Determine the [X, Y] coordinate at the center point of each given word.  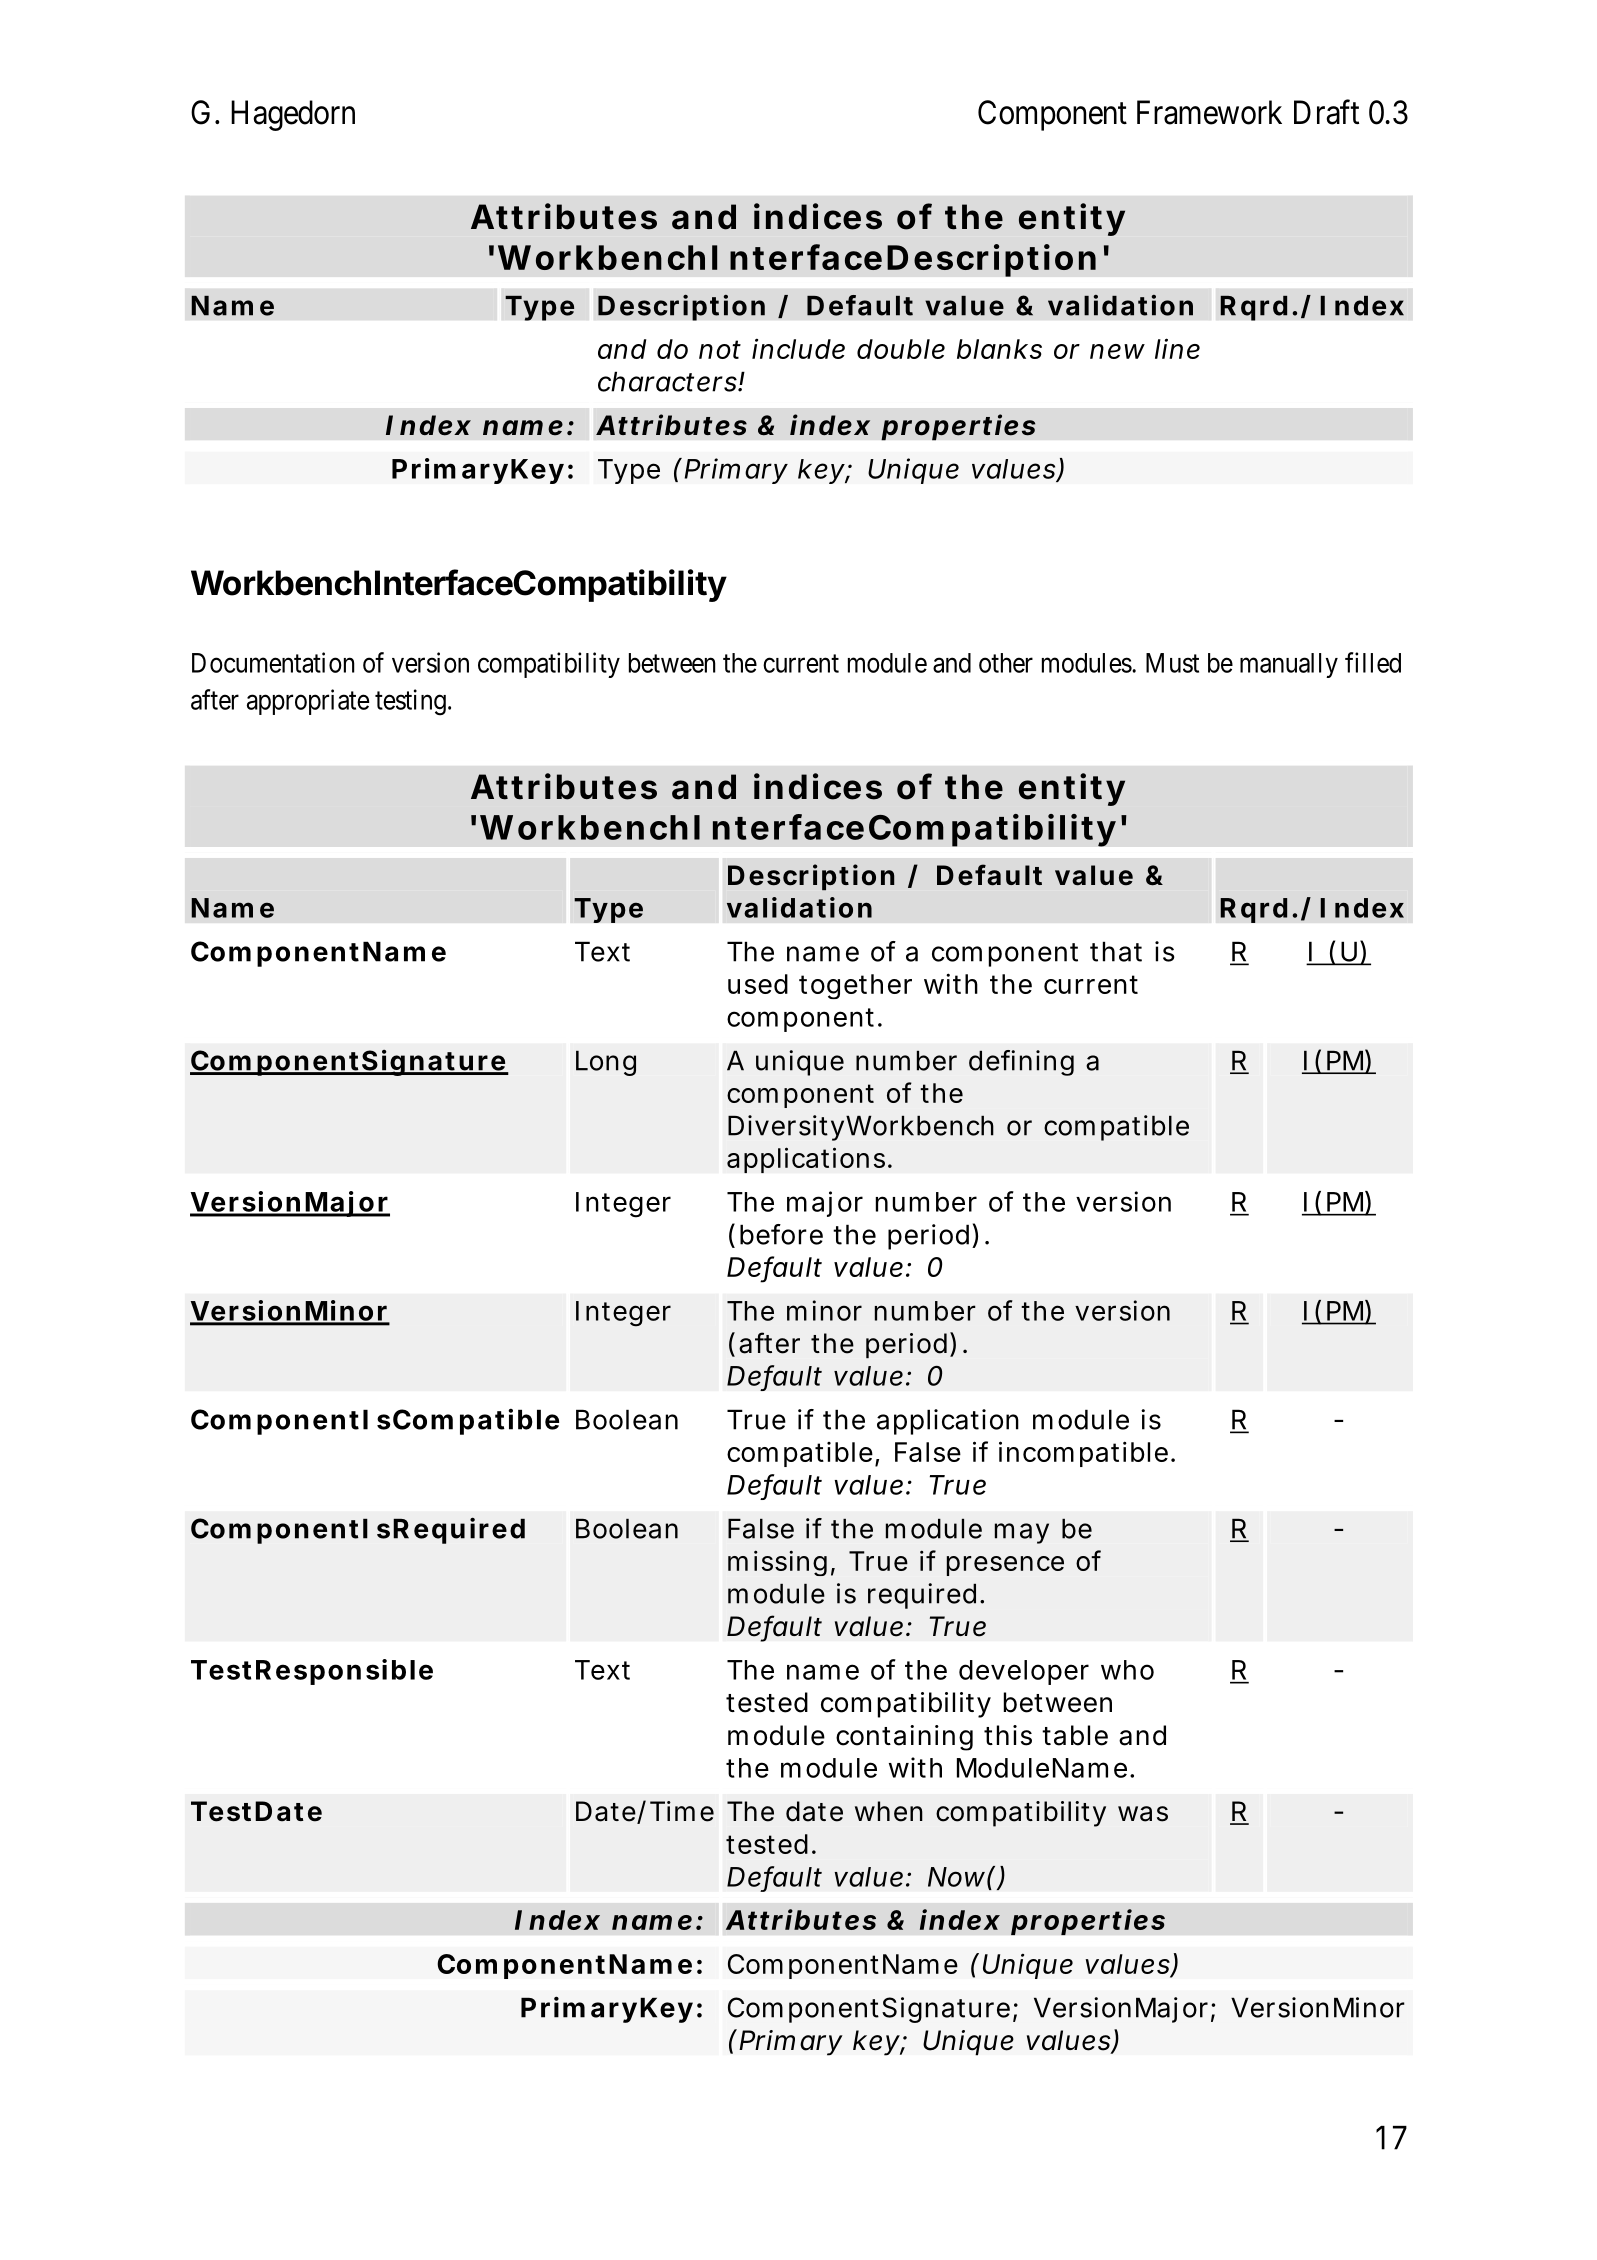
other [1006, 663]
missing [777, 1563]
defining [1021, 1063]
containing [904, 1738]
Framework [1209, 112]
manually [1289, 665]
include [798, 348]
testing [410, 702]
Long [606, 1063]
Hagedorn [293, 115]
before [781, 1234]
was [1143, 1814]
